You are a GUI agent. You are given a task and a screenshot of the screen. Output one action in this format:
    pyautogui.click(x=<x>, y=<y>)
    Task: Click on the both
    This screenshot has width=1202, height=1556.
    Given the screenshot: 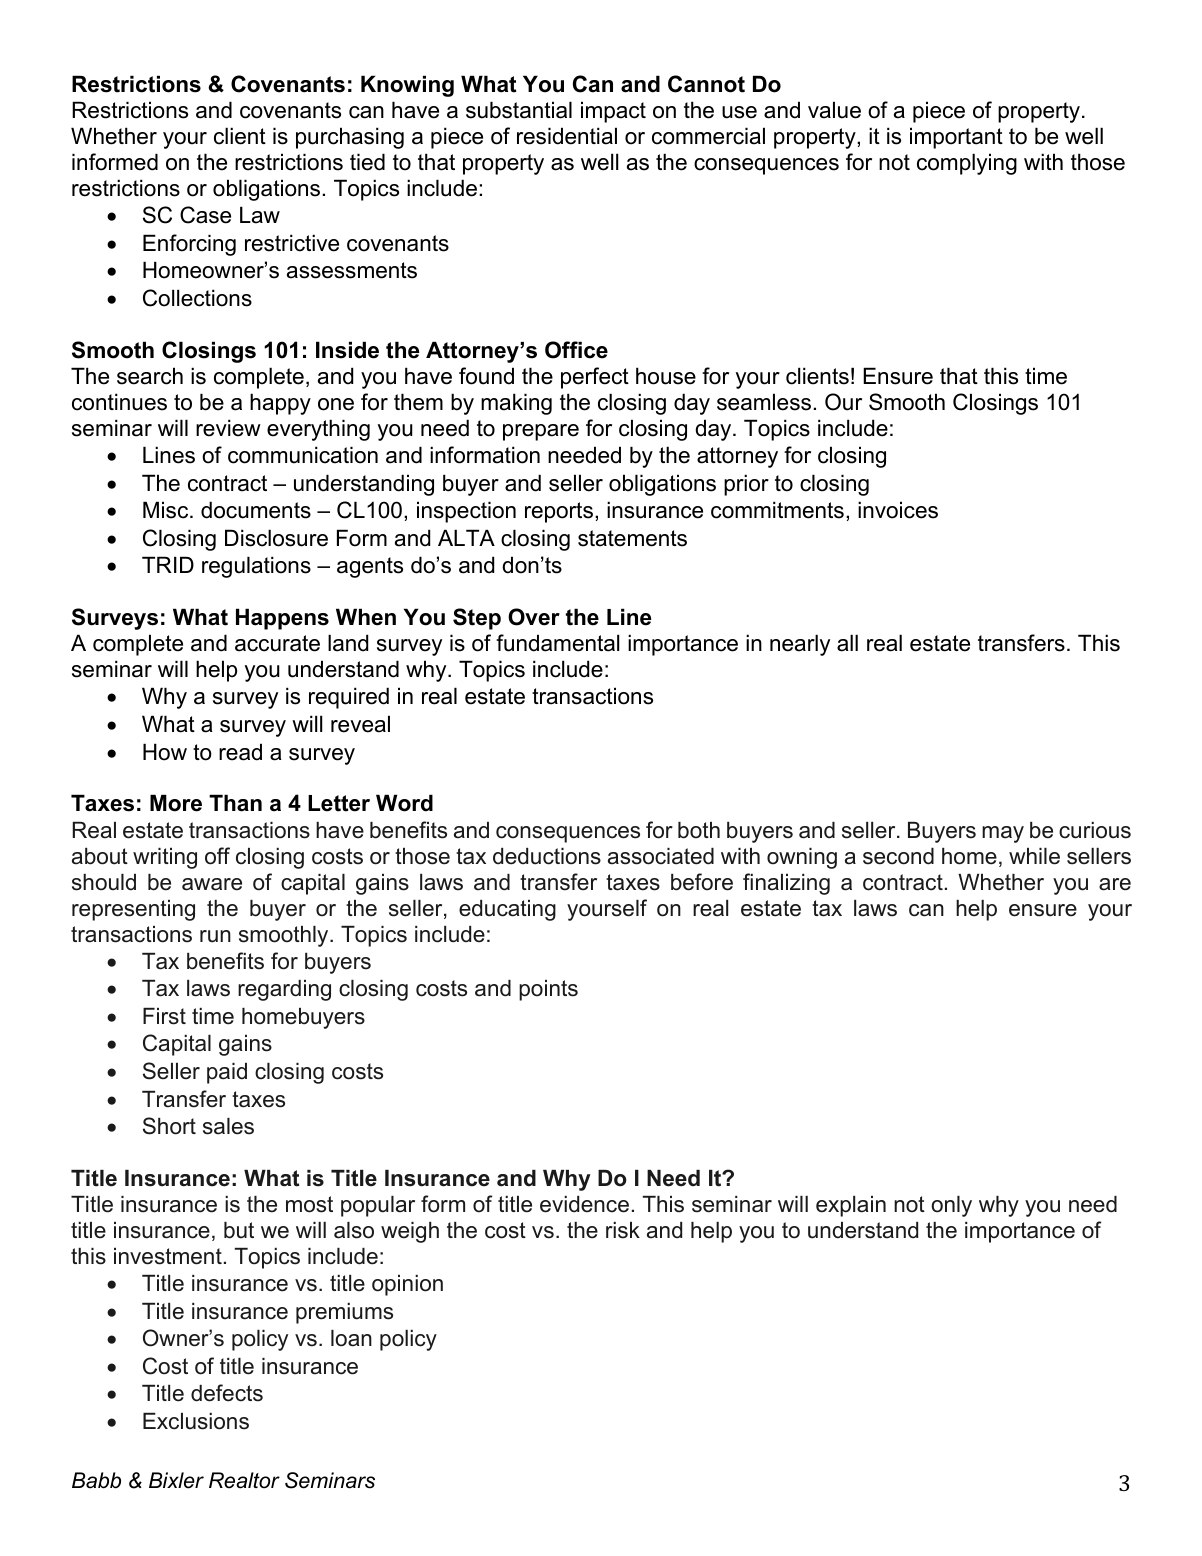 What is the action you would take?
    pyautogui.click(x=699, y=830)
